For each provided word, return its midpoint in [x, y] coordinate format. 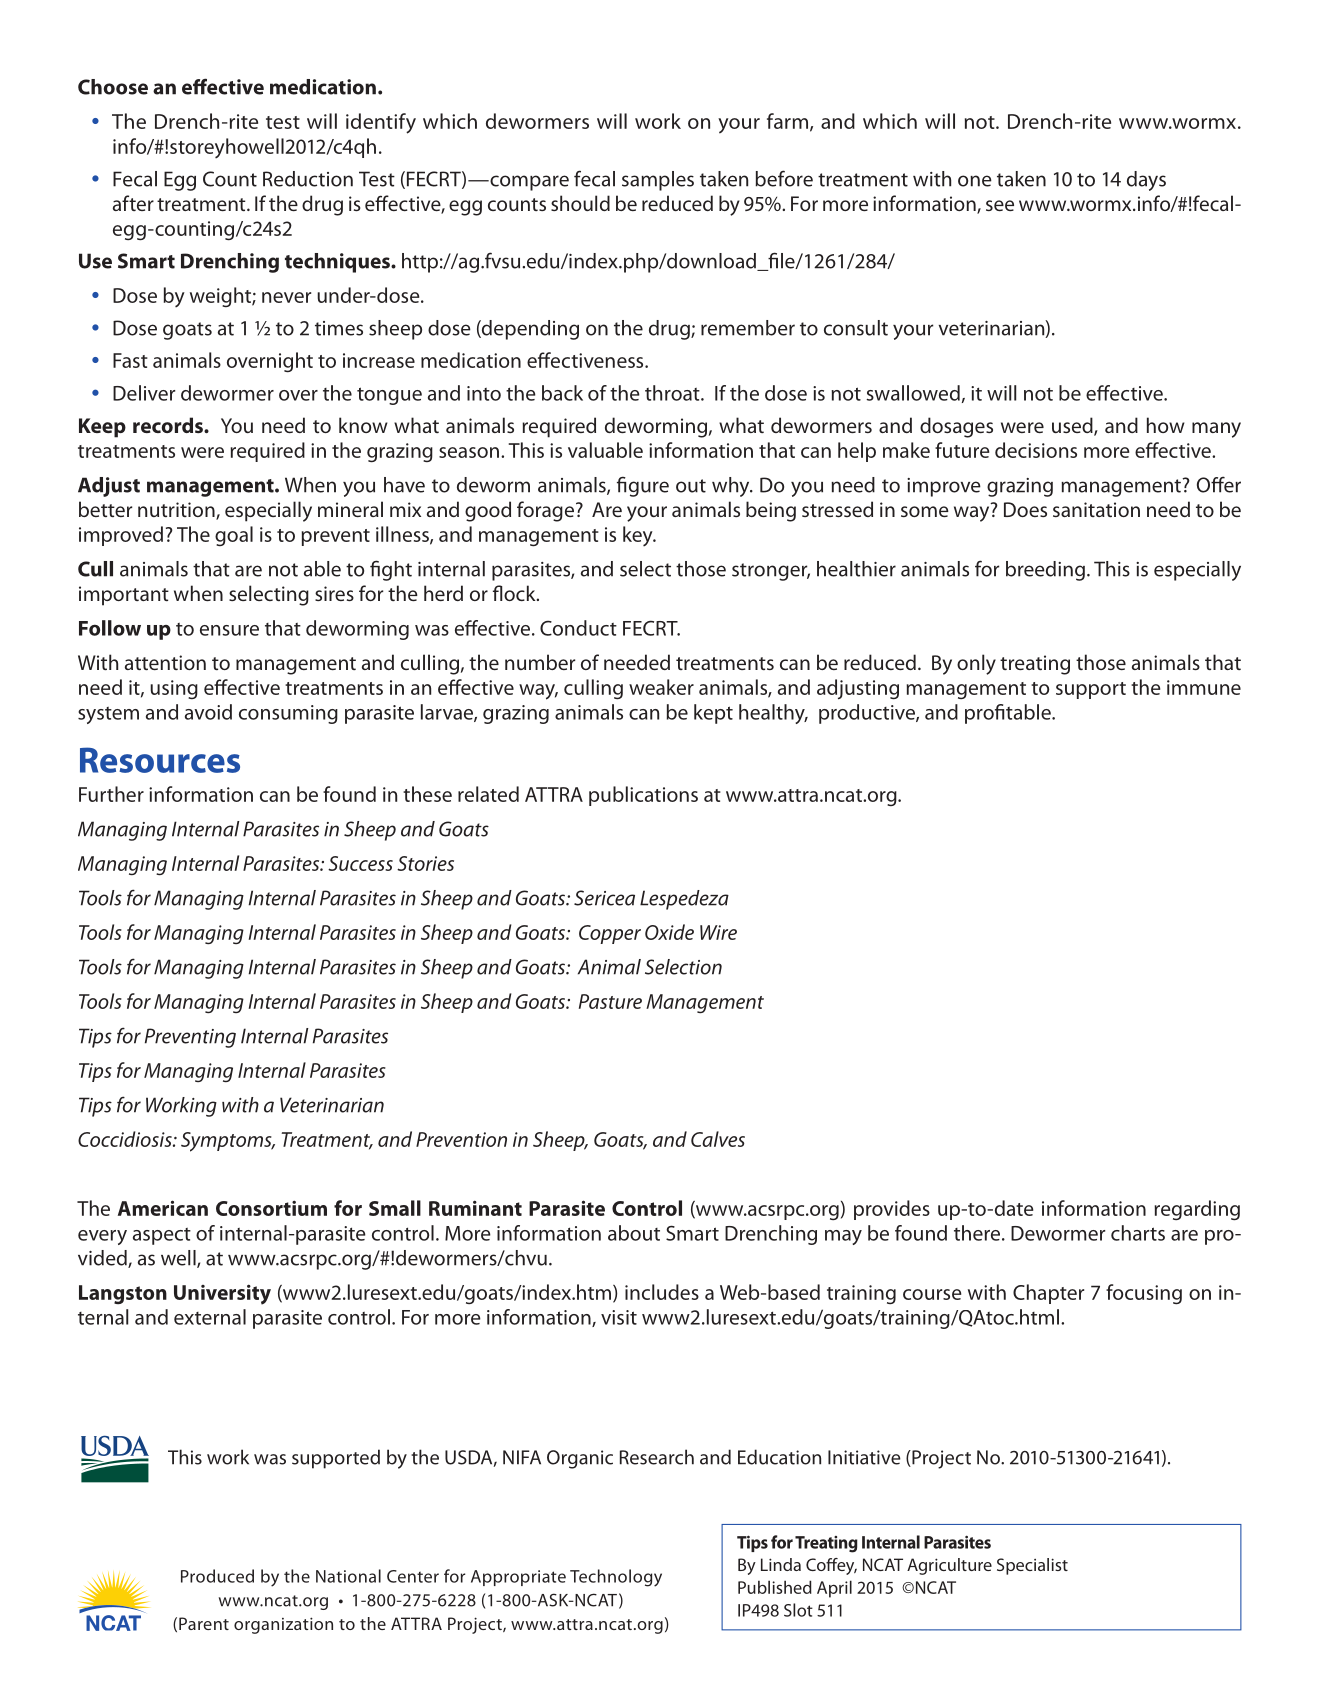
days [1146, 181]
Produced [217, 1576]
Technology [616, 1578]
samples [658, 181]
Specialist [1032, 1566]
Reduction [308, 179]
